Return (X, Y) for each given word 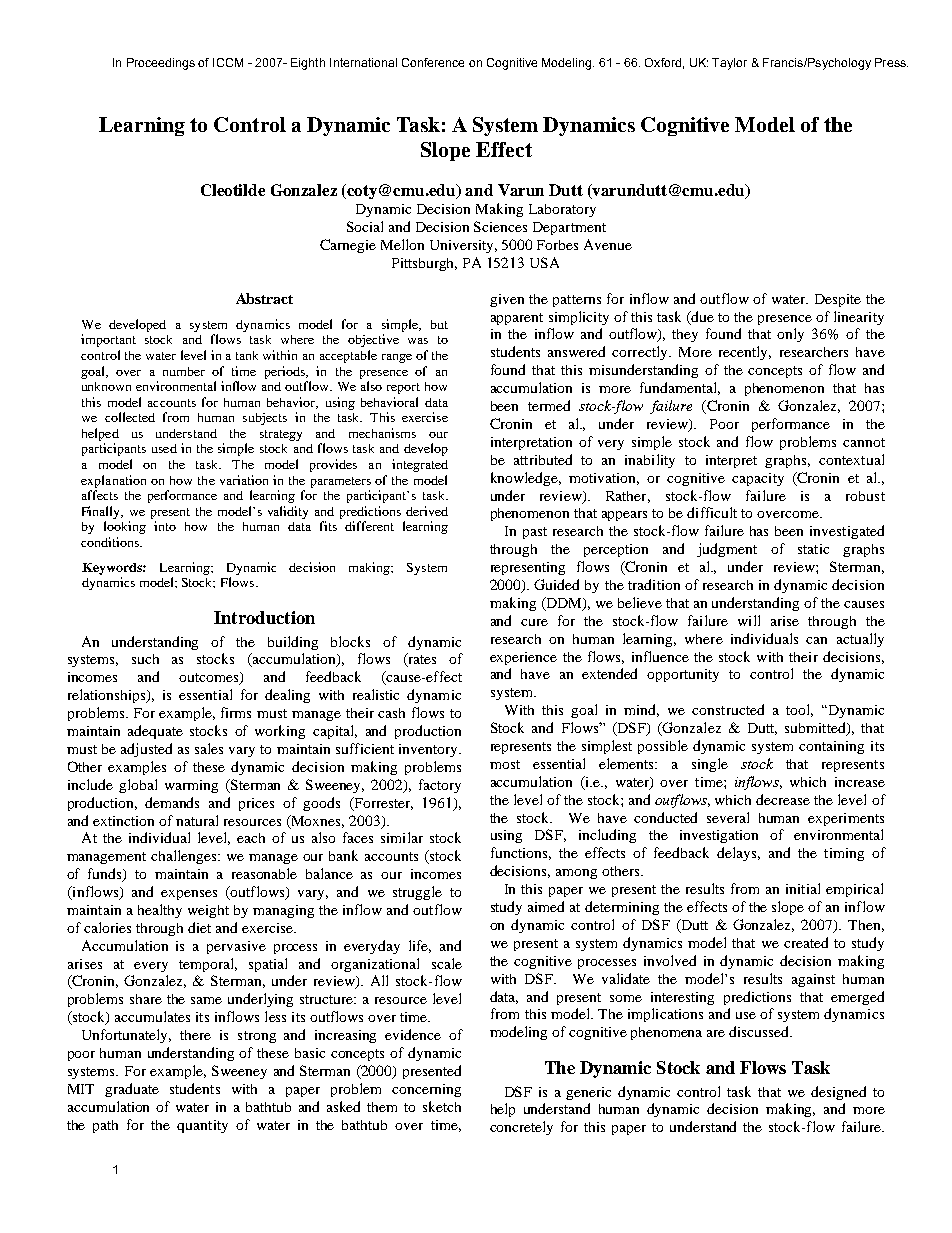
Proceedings (161, 64)
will (749, 620)
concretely (521, 1128)
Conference (433, 62)
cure (534, 622)
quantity (202, 1126)
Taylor (729, 64)
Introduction (264, 617)
